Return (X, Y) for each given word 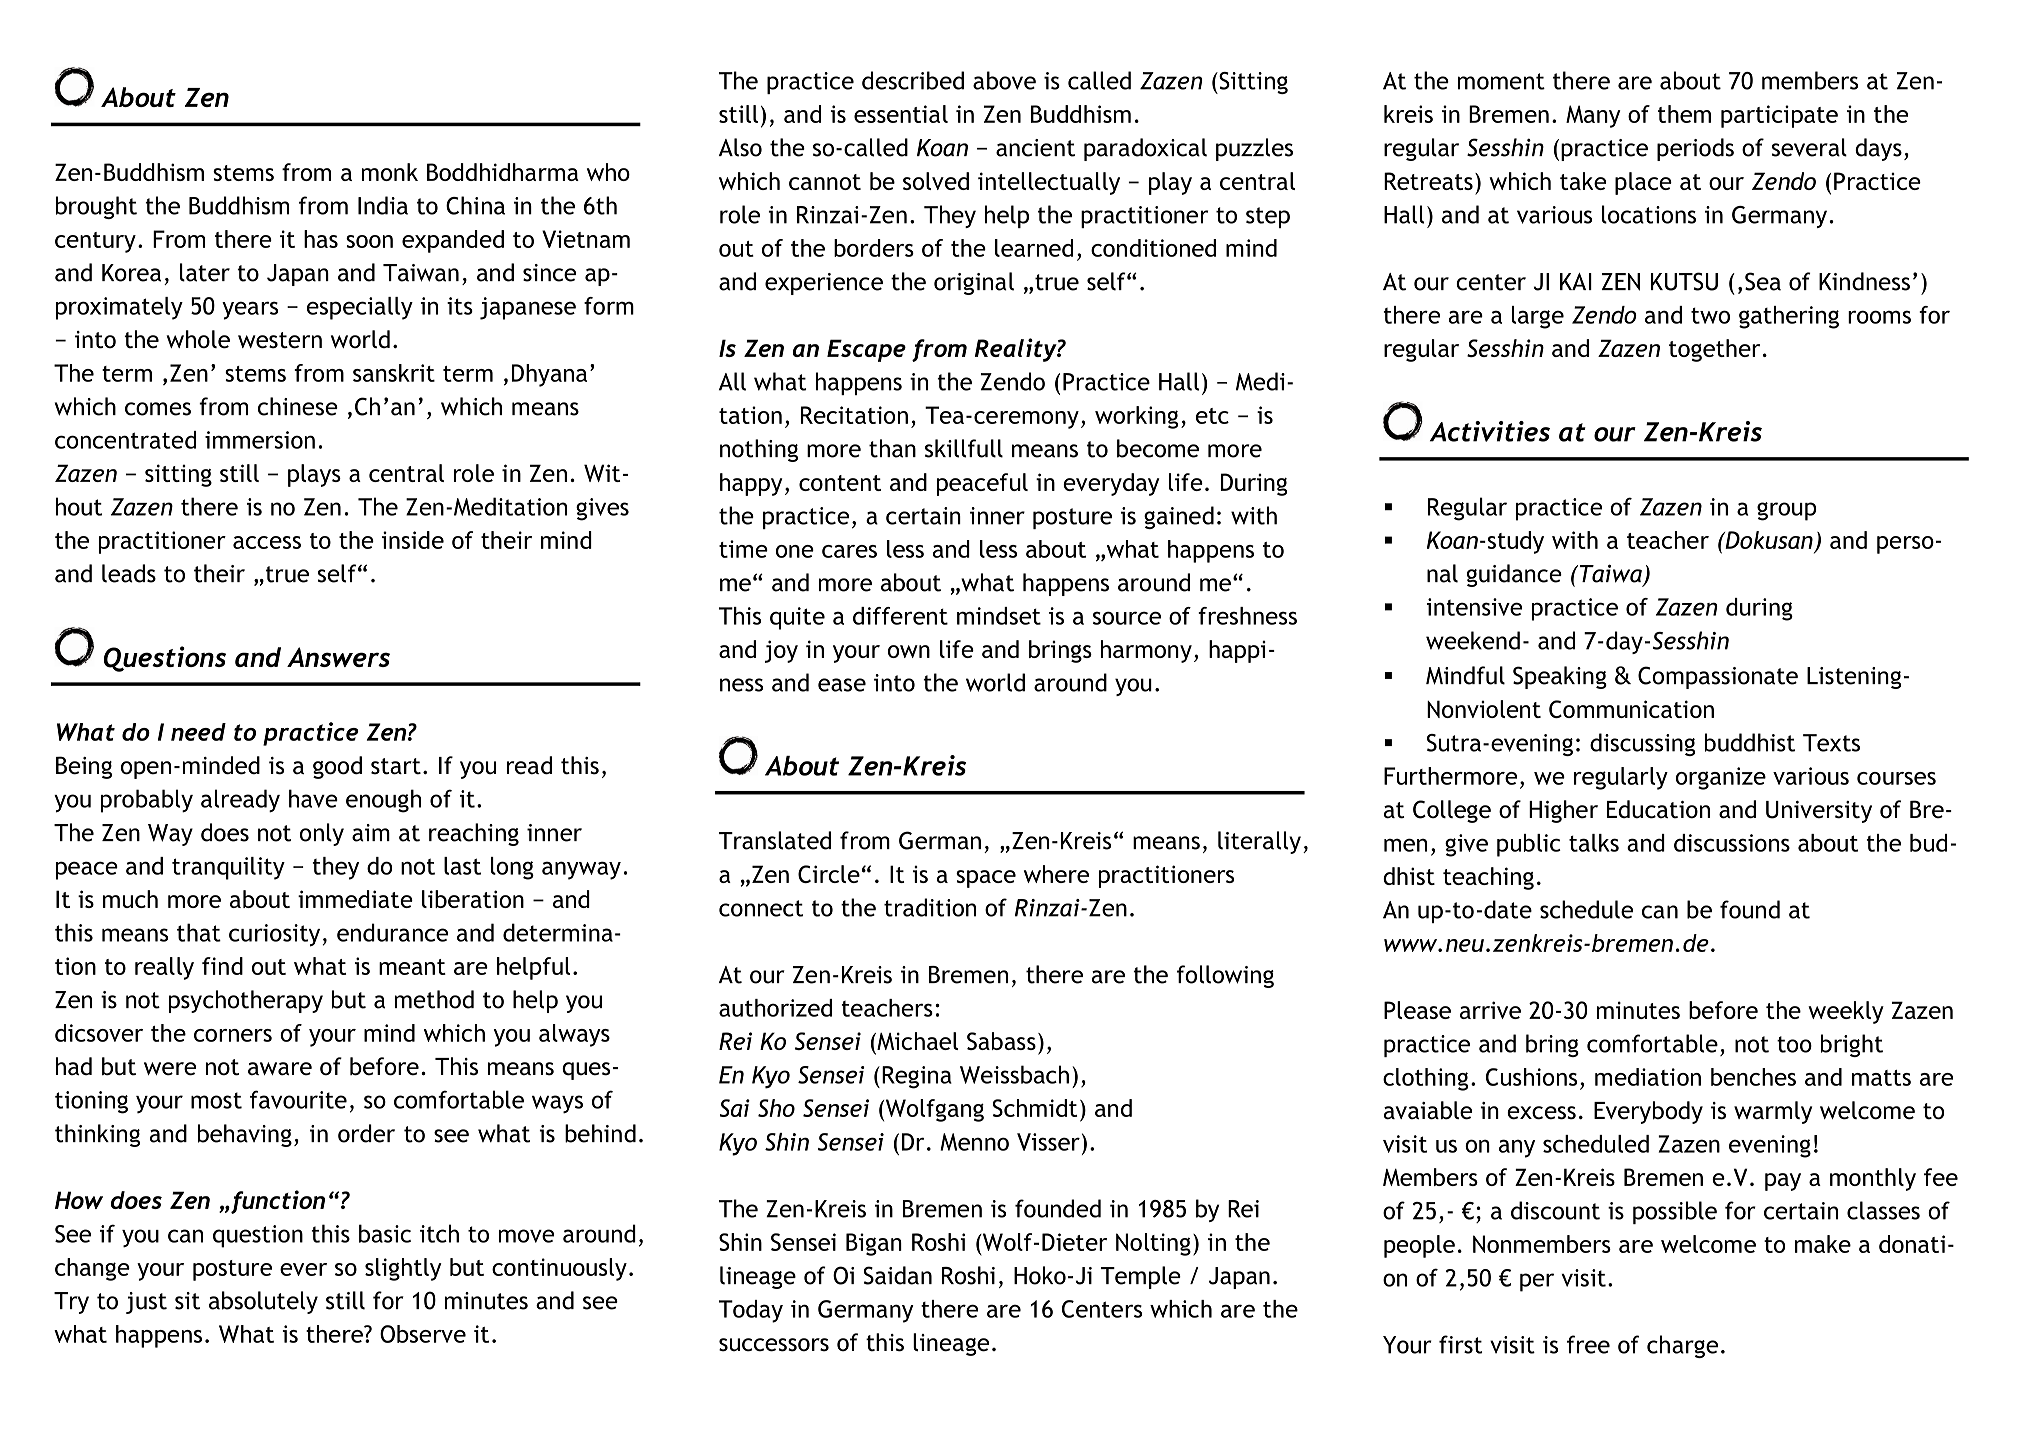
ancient (1035, 148)
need (198, 732)
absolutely (263, 1302)
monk (390, 172)
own (909, 651)
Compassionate (1718, 677)
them (1684, 114)
